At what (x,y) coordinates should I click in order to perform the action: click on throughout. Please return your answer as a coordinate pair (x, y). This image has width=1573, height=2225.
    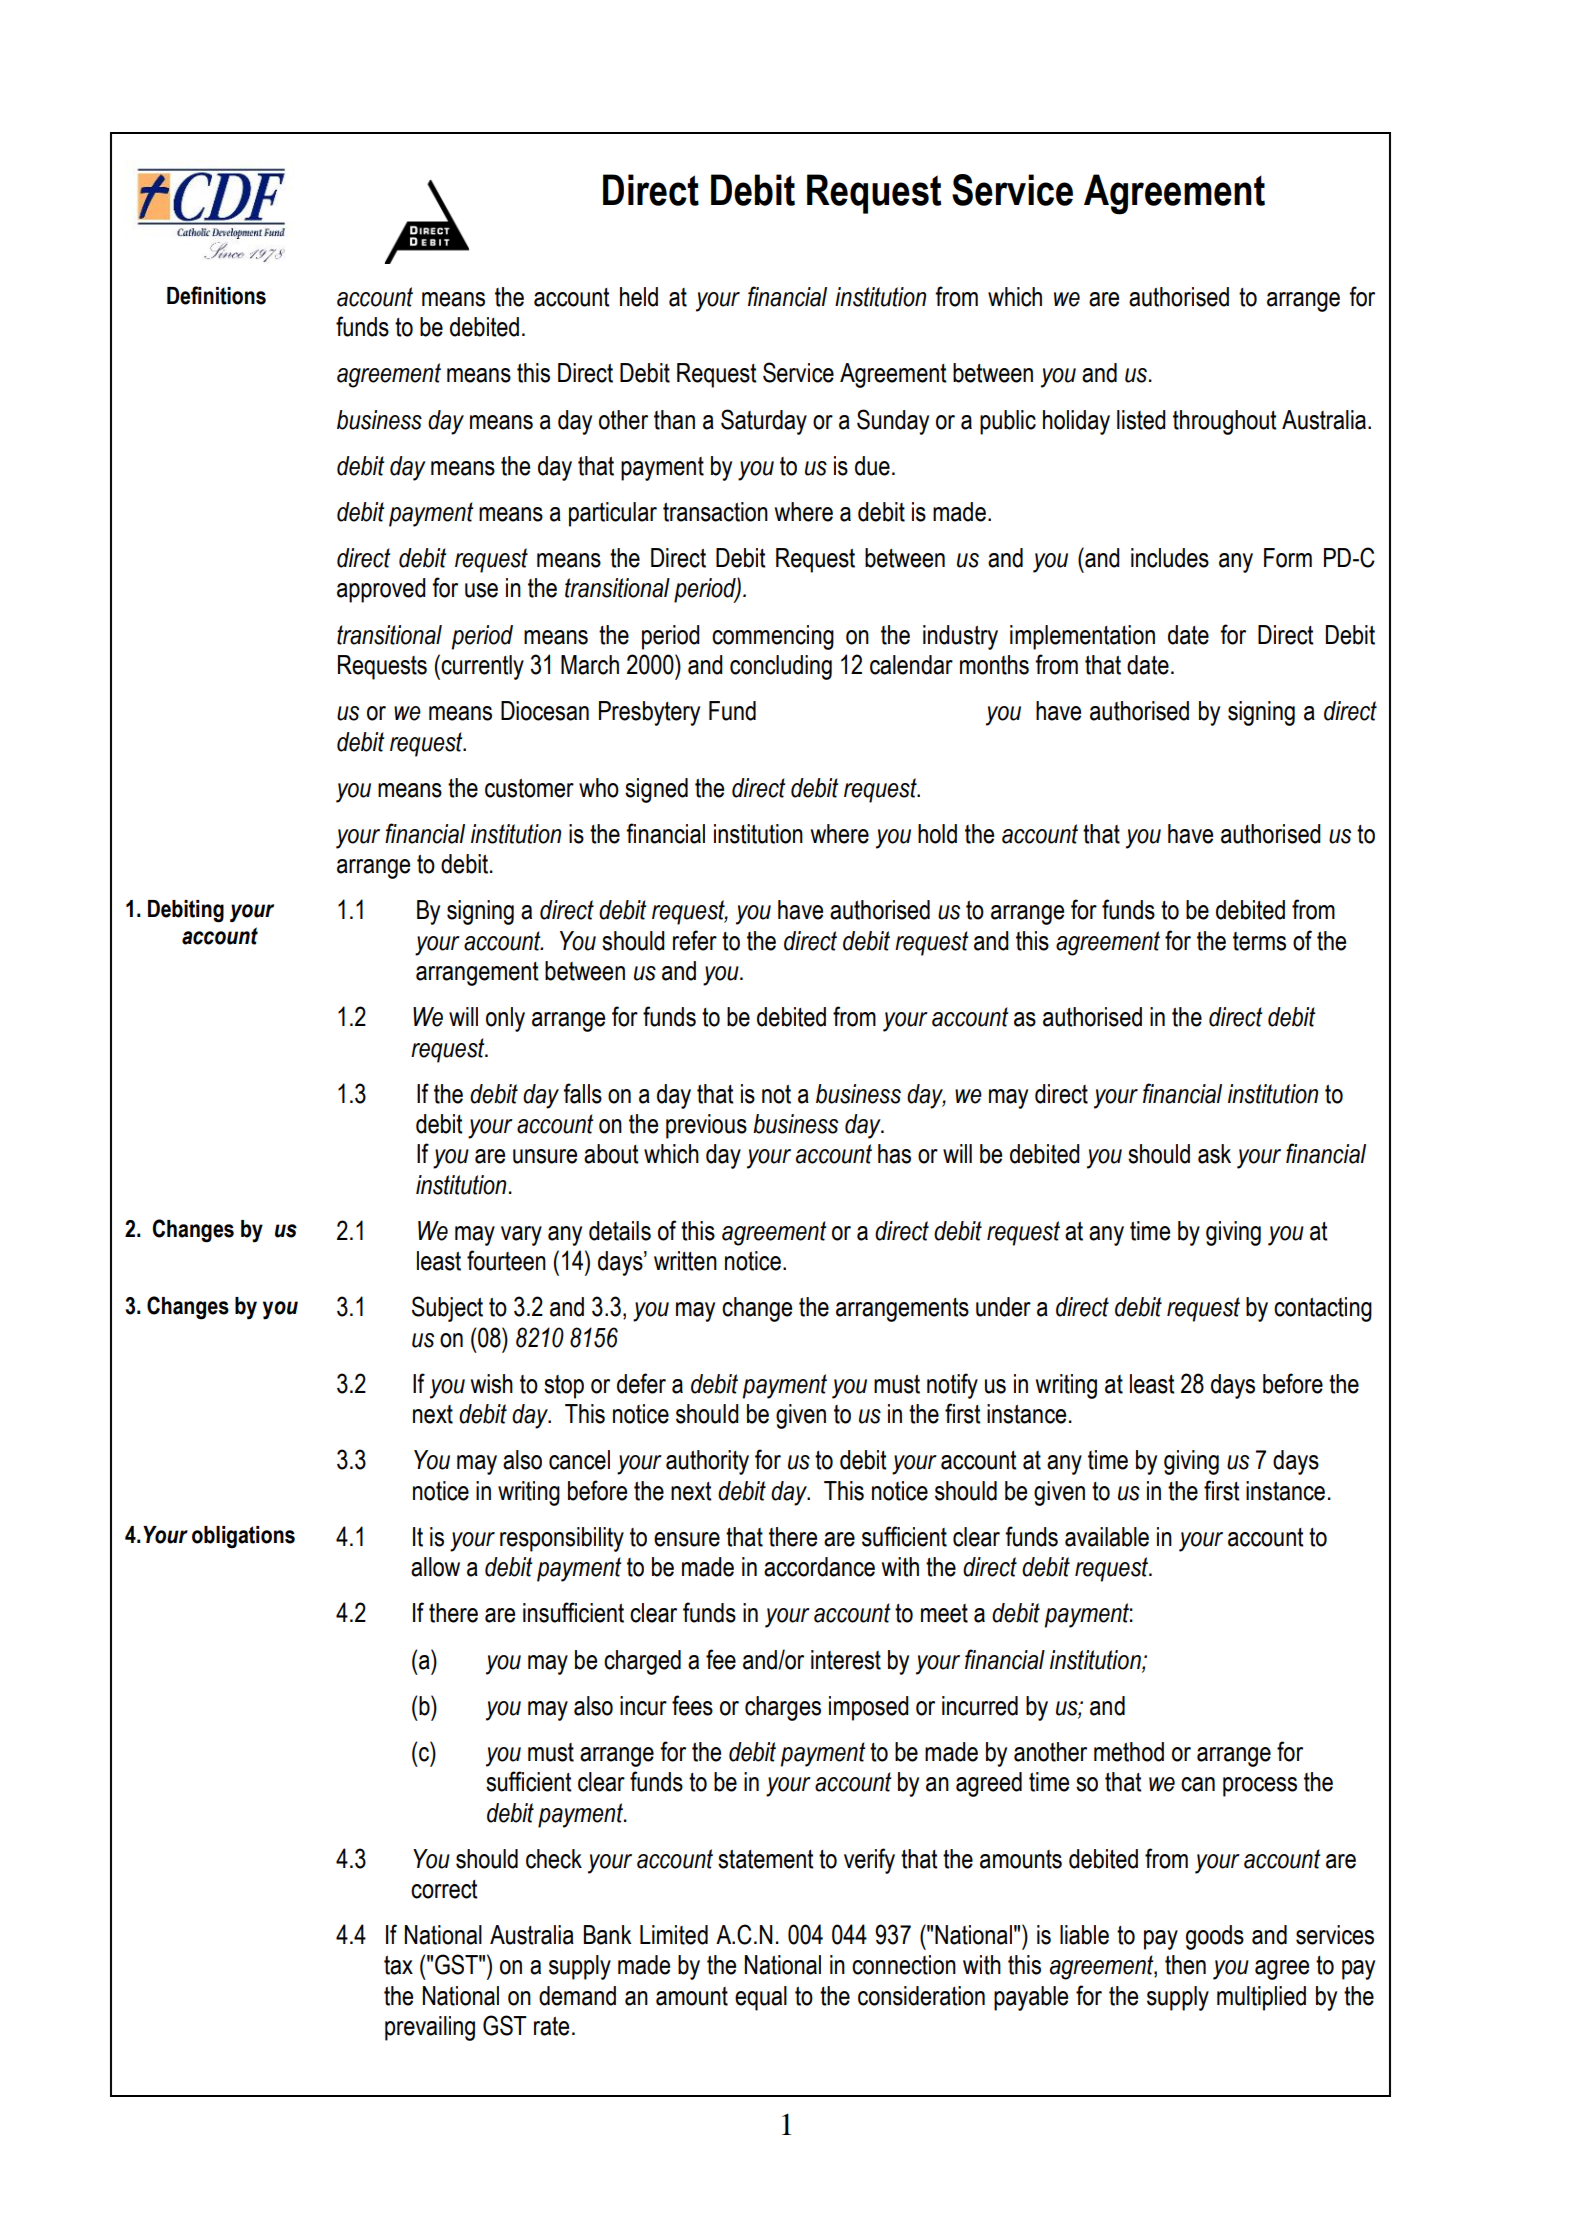
    Looking at the image, I should click on (1225, 422).
